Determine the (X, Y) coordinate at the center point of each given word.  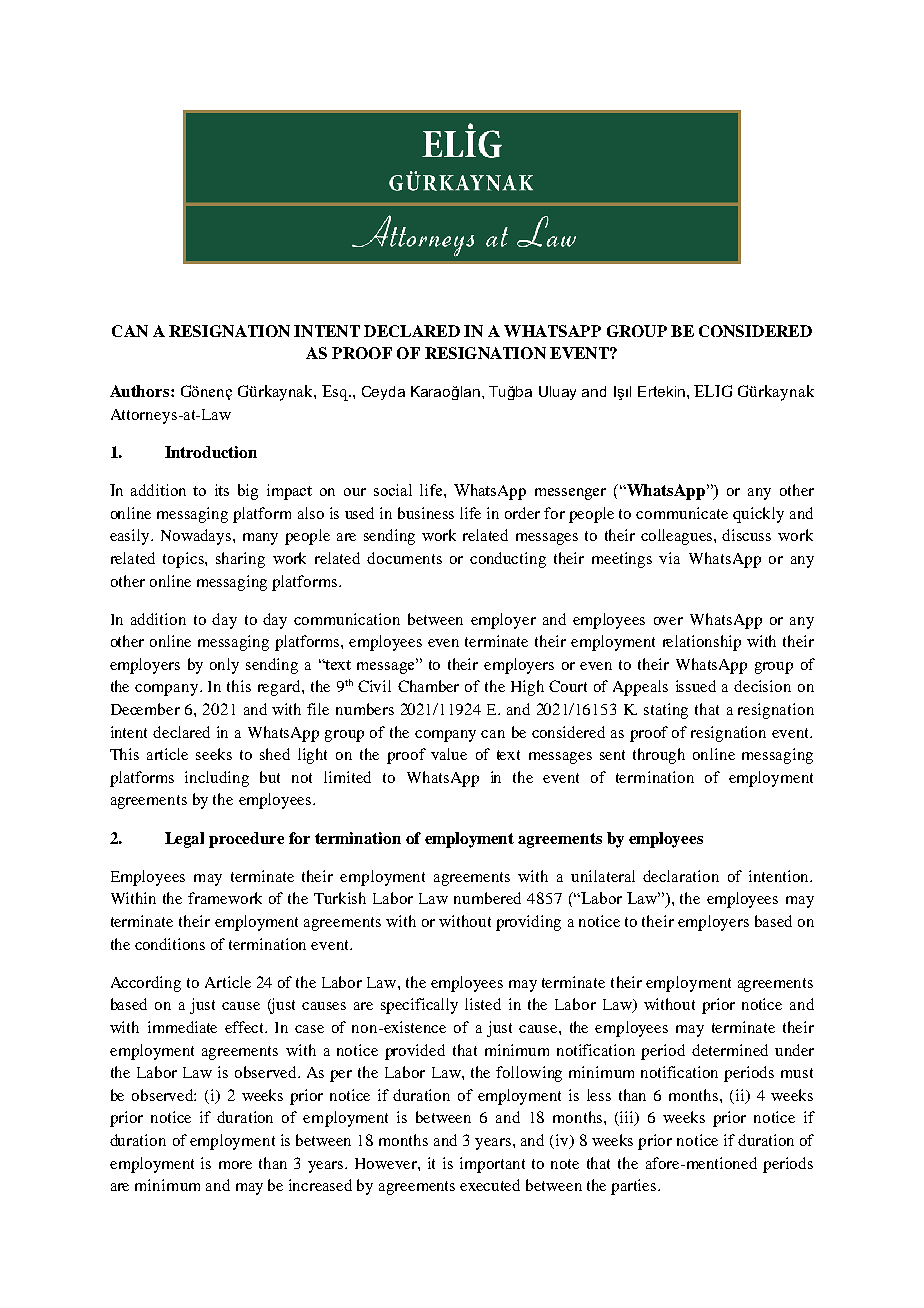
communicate (682, 513)
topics (184, 560)
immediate (182, 1027)
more (235, 1165)
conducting (508, 560)
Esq (336, 393)
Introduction (211, 452)
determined (730, 1050)
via (669, 558)
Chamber (428, 686)
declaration (681, 876)
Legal (184, 840)
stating (666, 711)
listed (483, 1004)
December (145, 709)
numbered (487, 898)
